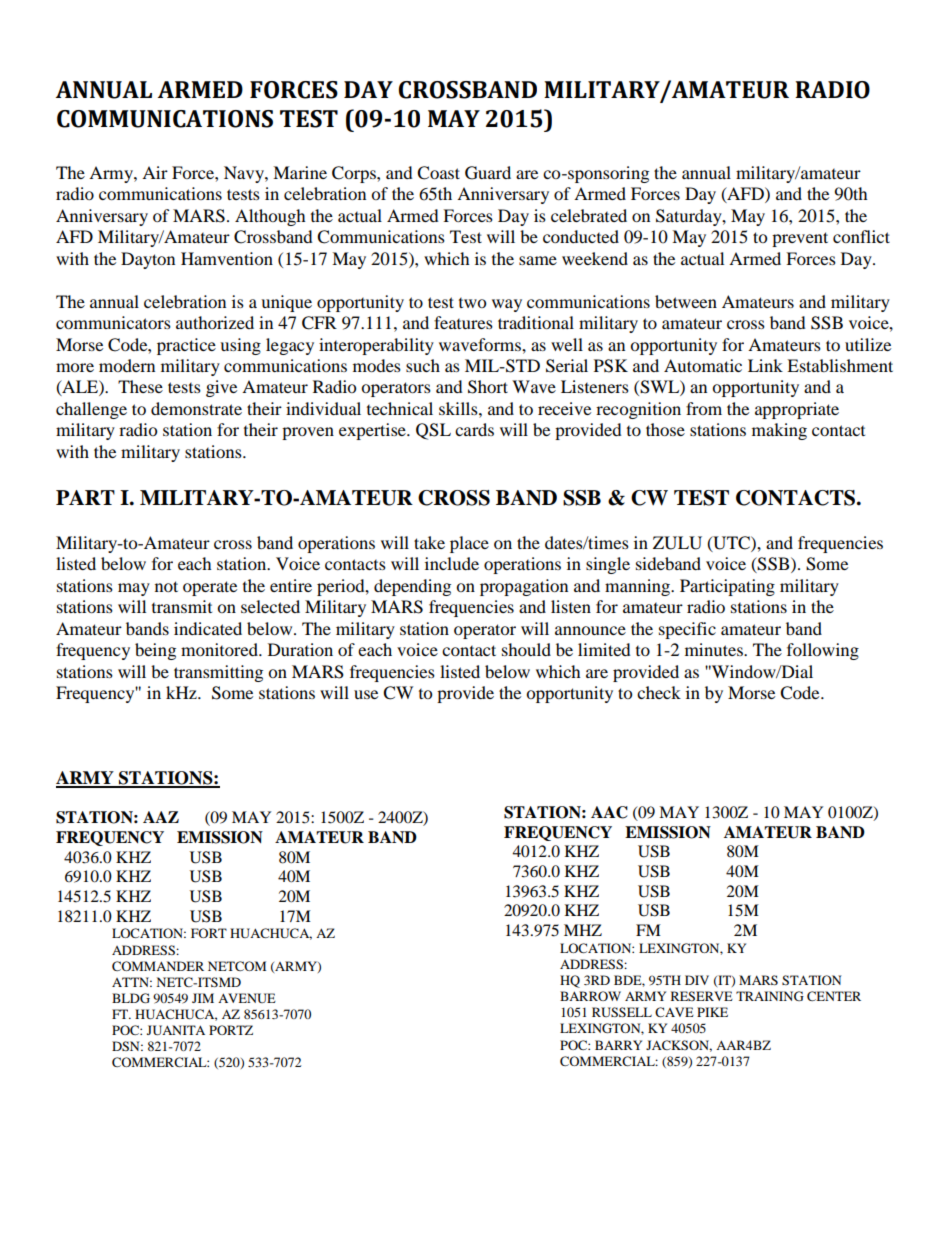 This image has height=1233, width=952. What do you see at coordinates (488, 387) in the image?
I see `Short` at bounding box center [488, 387].
